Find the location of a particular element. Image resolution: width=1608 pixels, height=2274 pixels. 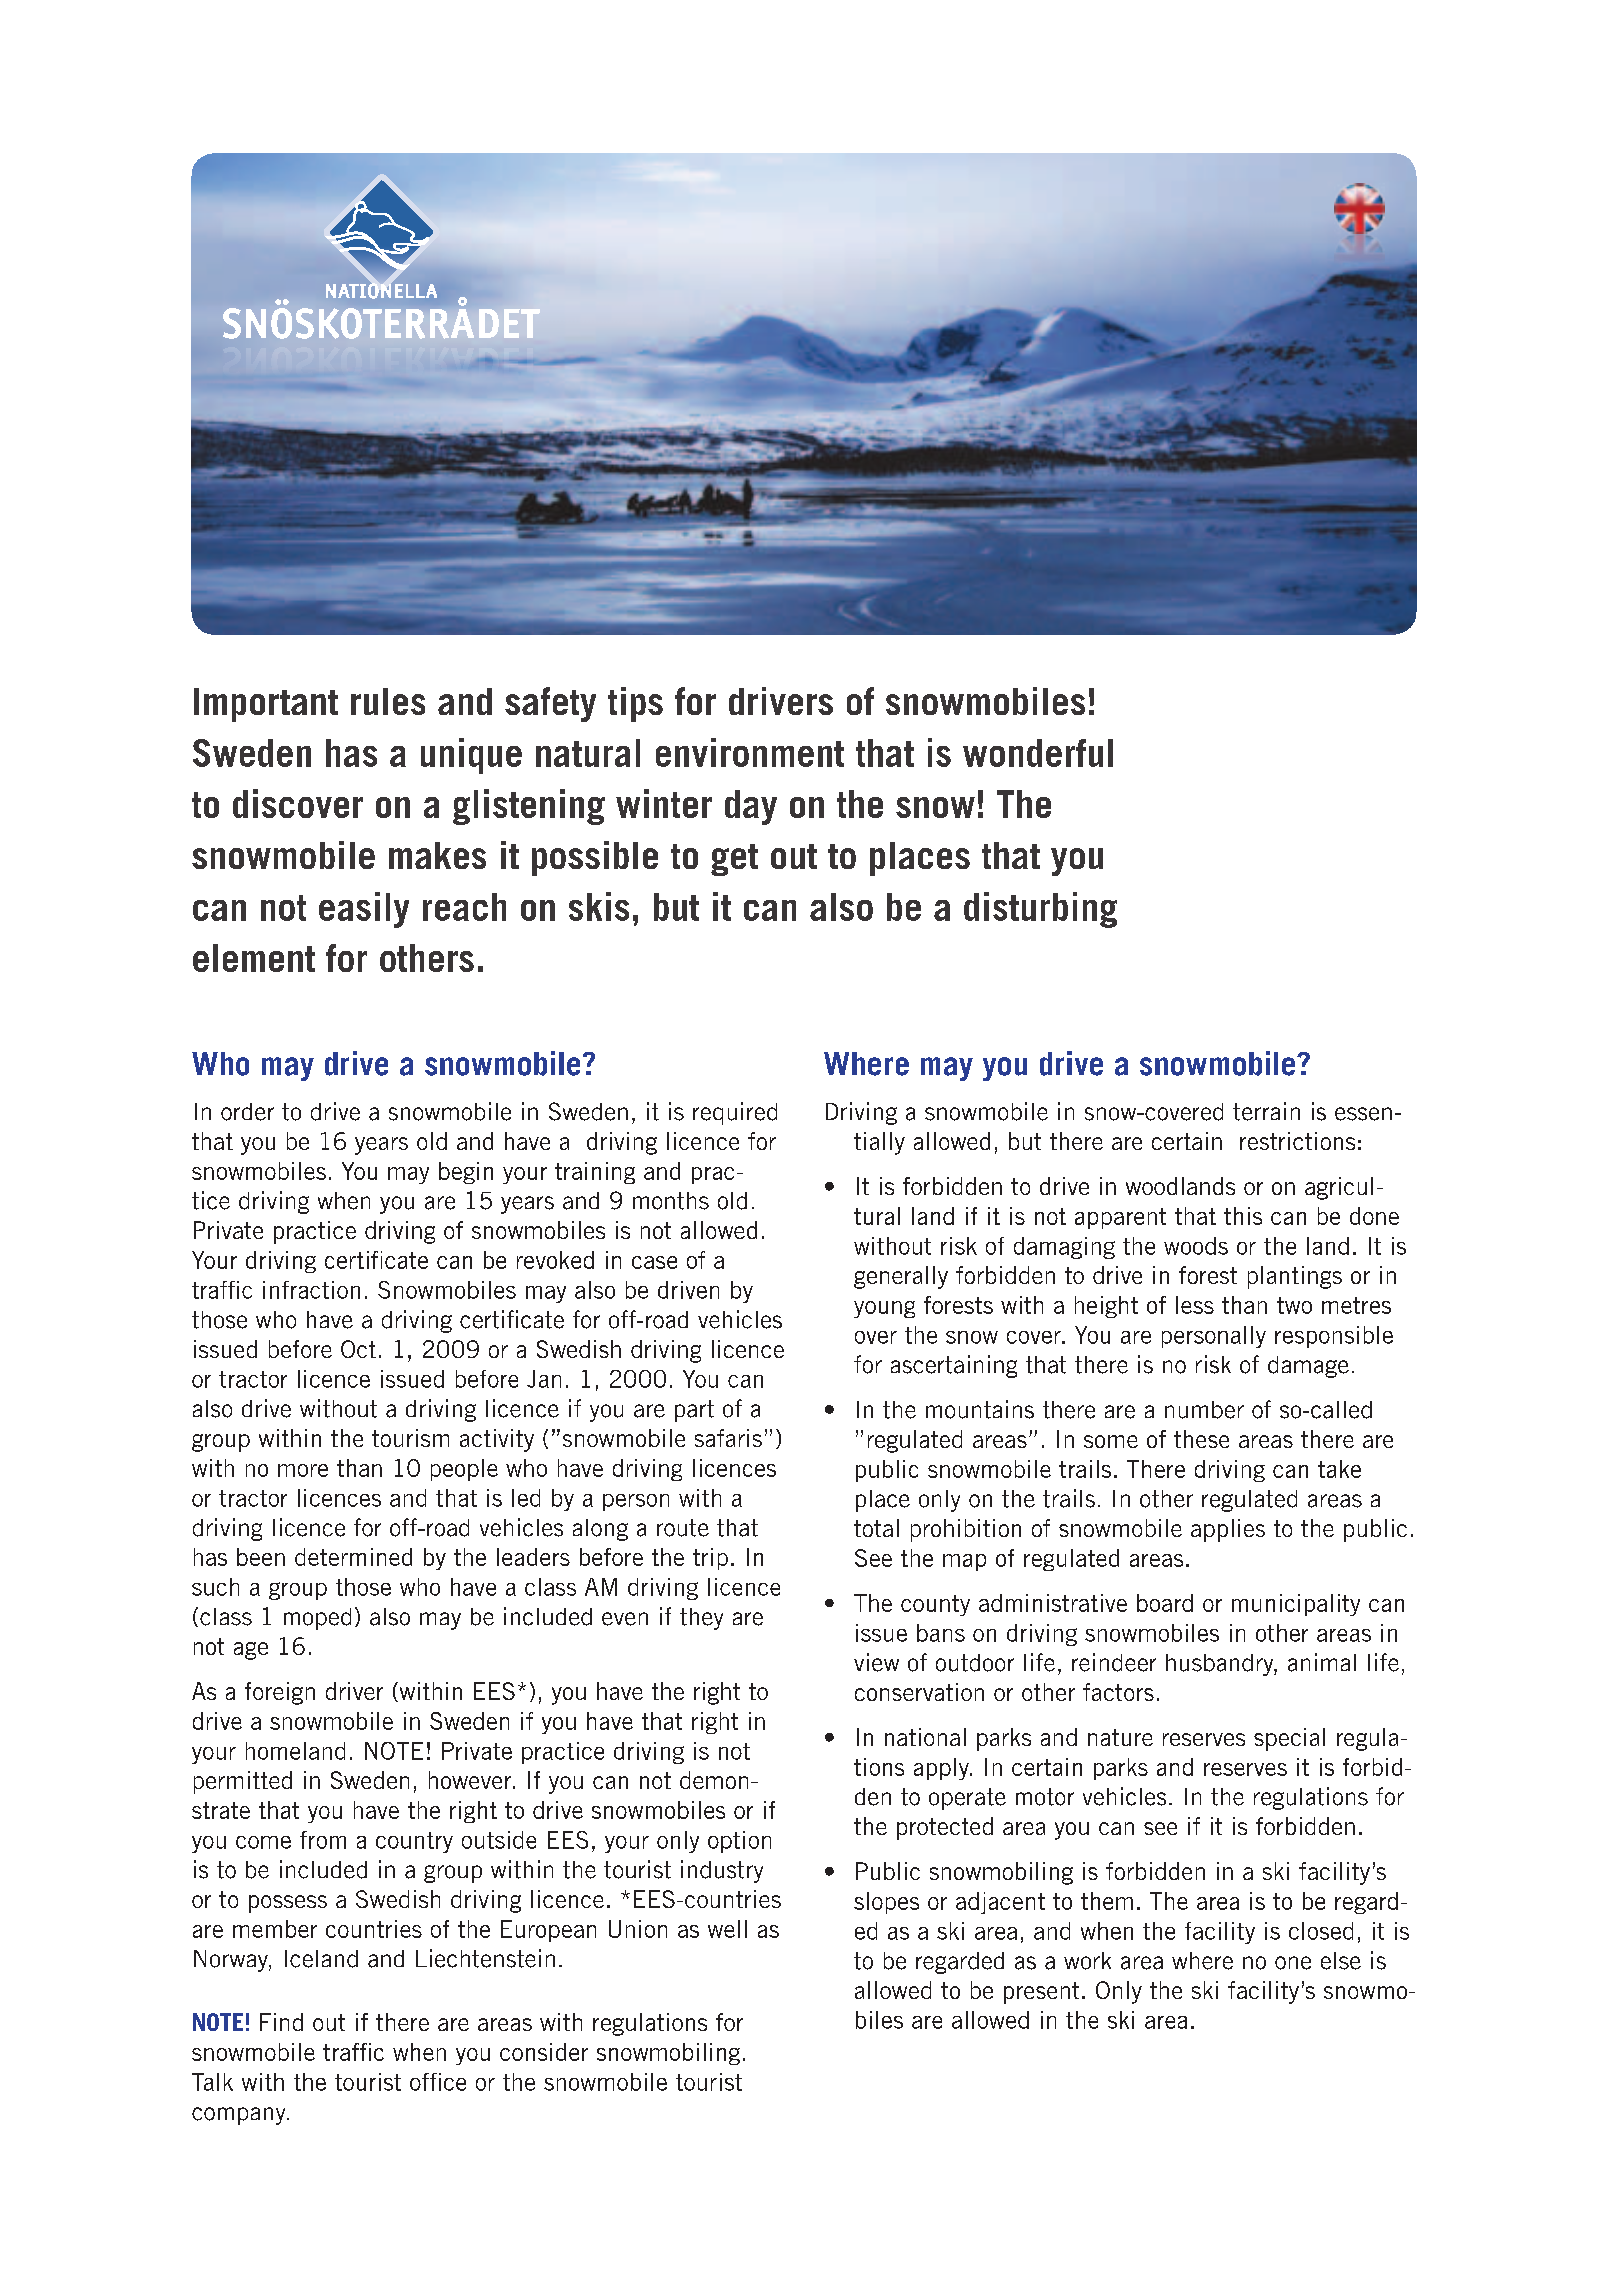

office is located at coordinates (438, 2082).
